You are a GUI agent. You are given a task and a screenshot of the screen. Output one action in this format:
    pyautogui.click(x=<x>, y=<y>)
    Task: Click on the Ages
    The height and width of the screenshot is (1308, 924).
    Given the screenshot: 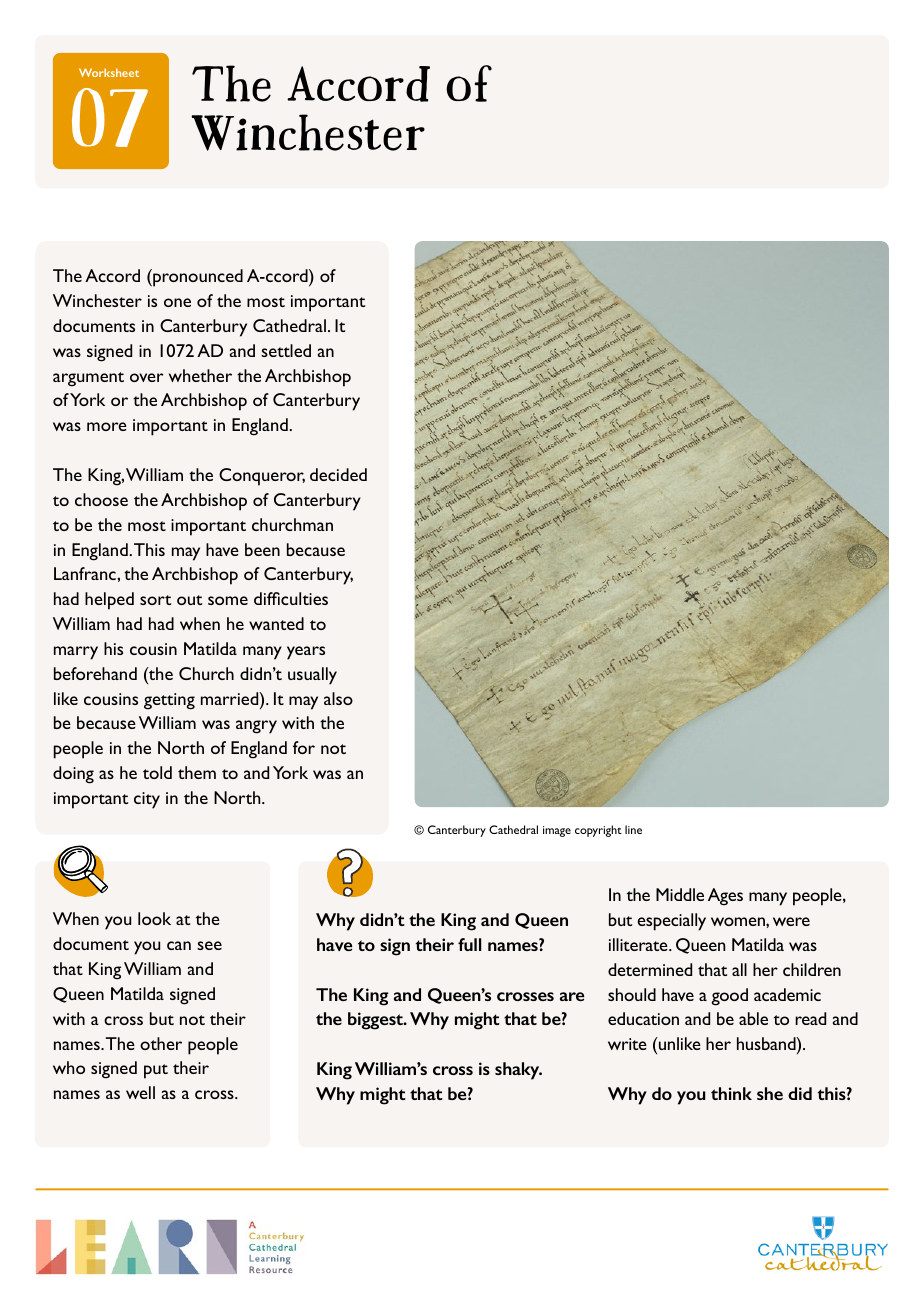 What is the action you would take?
    pyautogui.click(x=725, y=897)
